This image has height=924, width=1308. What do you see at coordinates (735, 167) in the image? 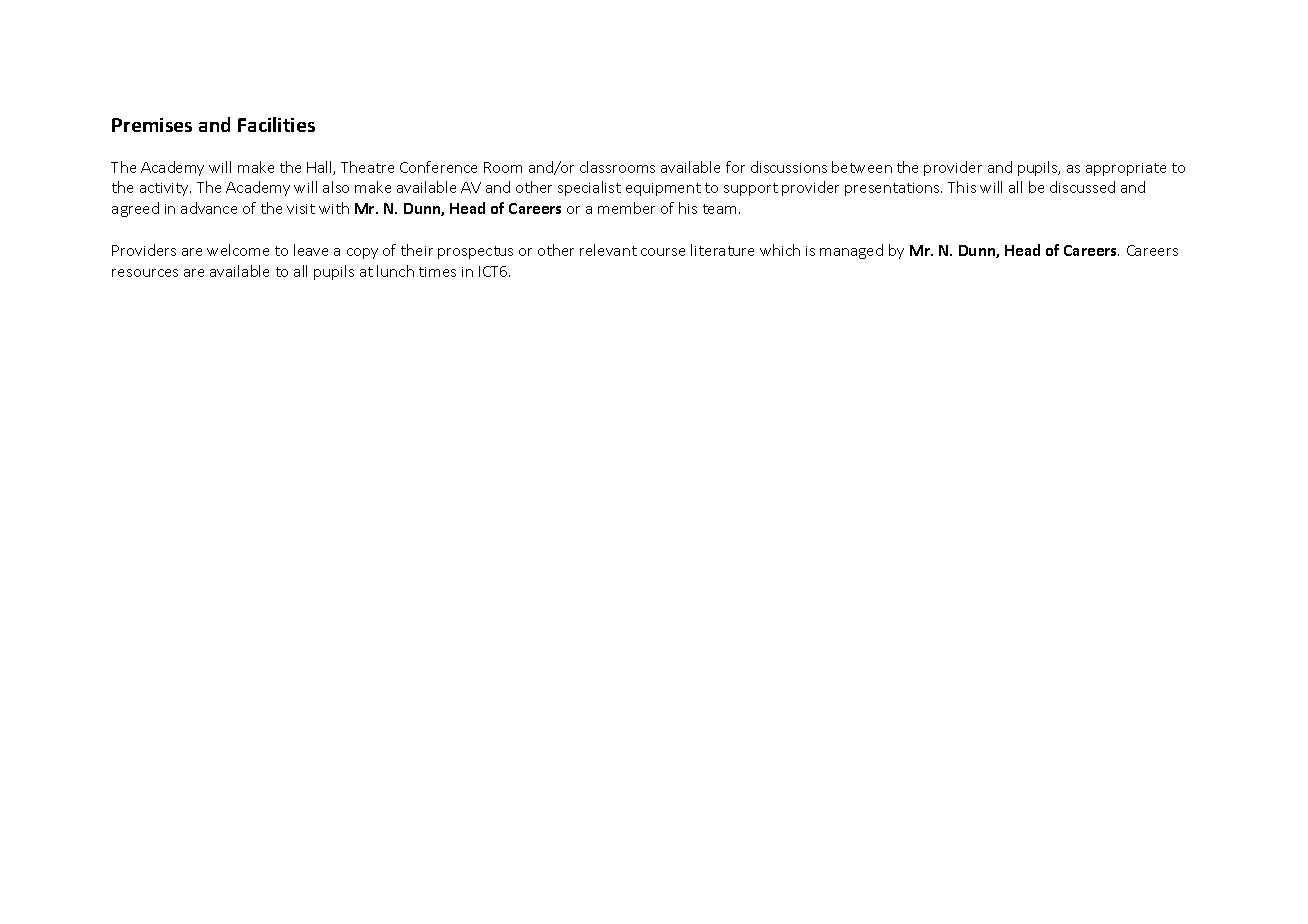
I see `for` at bounding box center [735, 167].
